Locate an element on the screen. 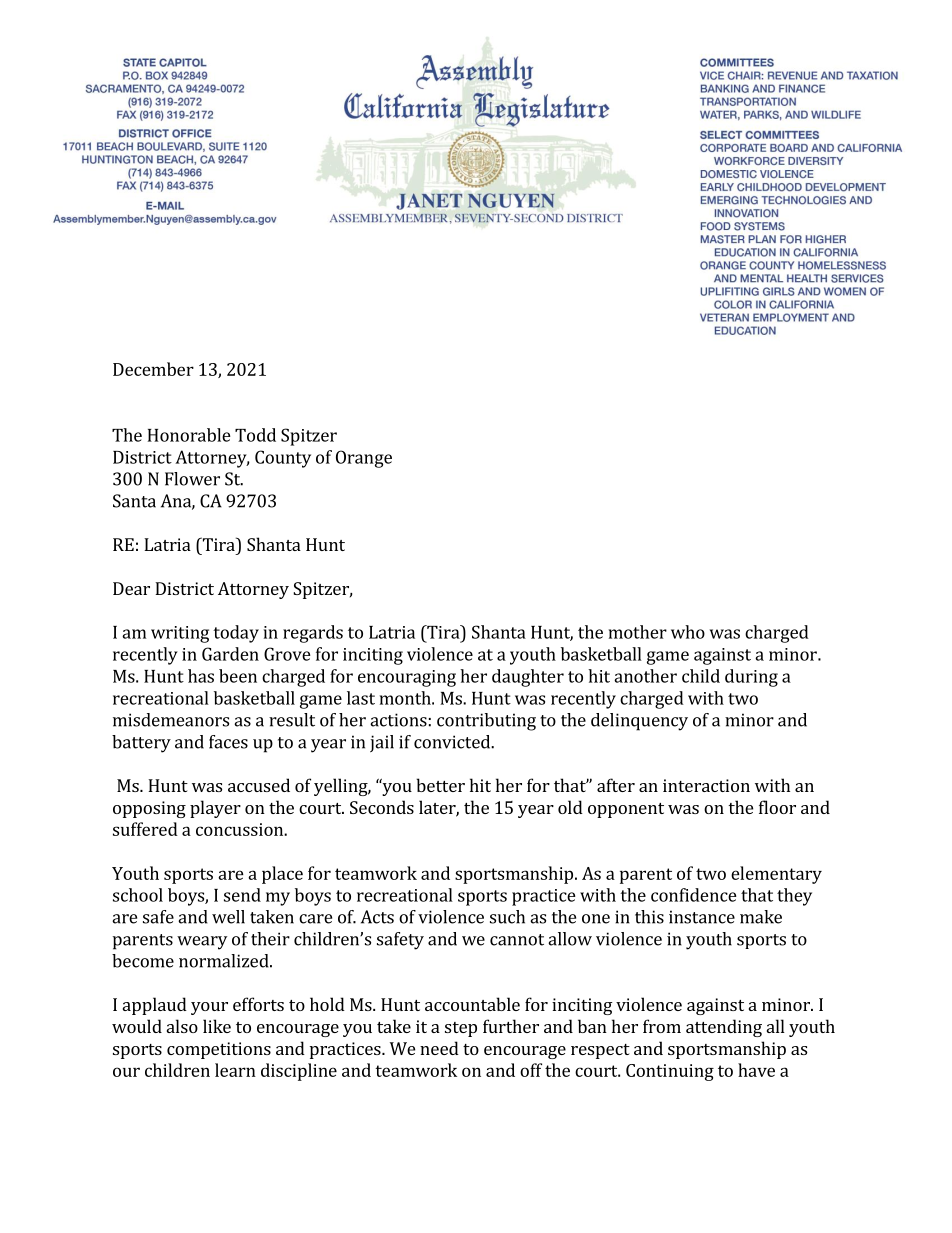 The image size is (952, 1233). such is located at coordinates (507, 917).
